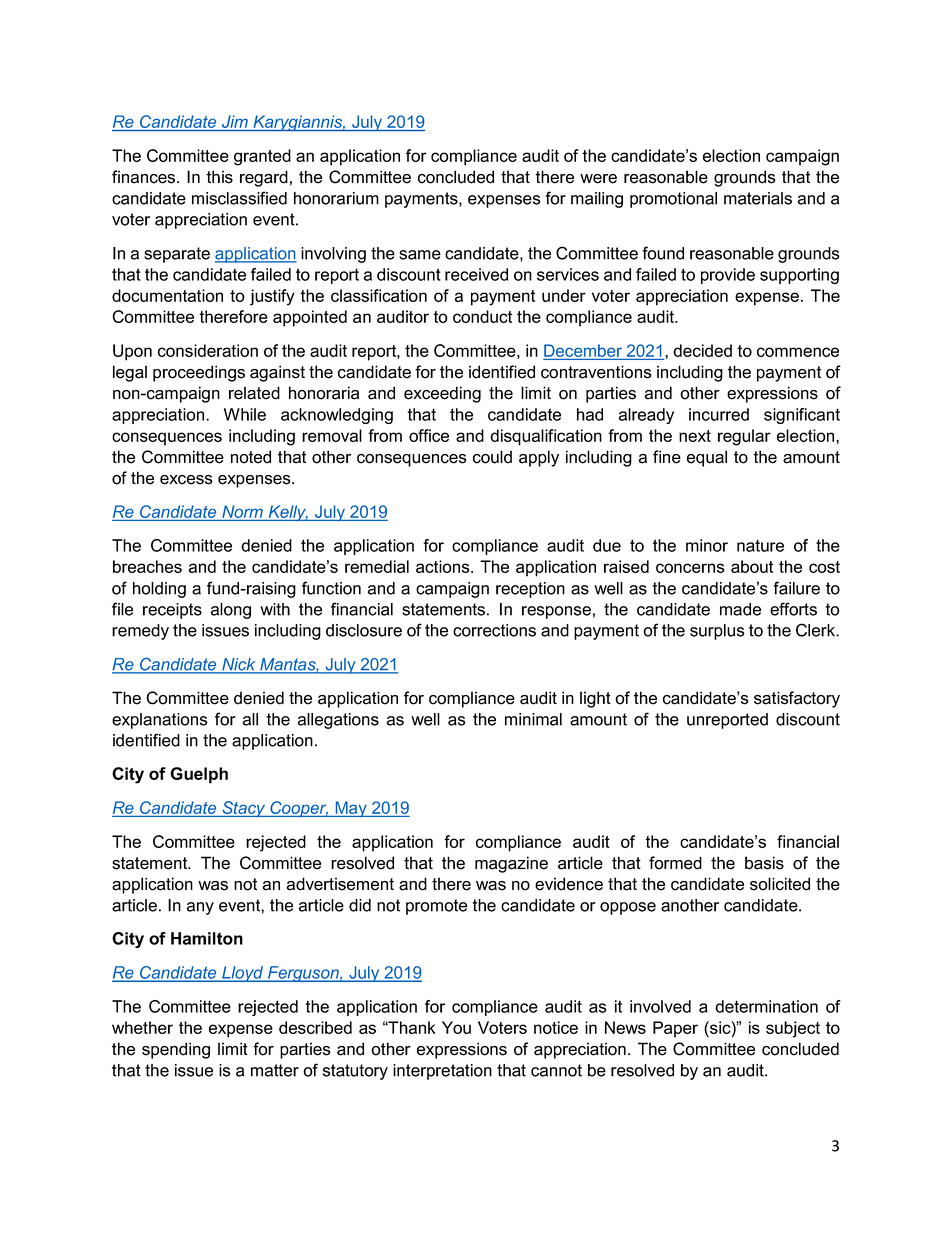 Image resolution: width=952 pixels, height=1233 pixels. Describe the element at coordinates (251, 457) in the screenshot. I see `noted` at that location.
